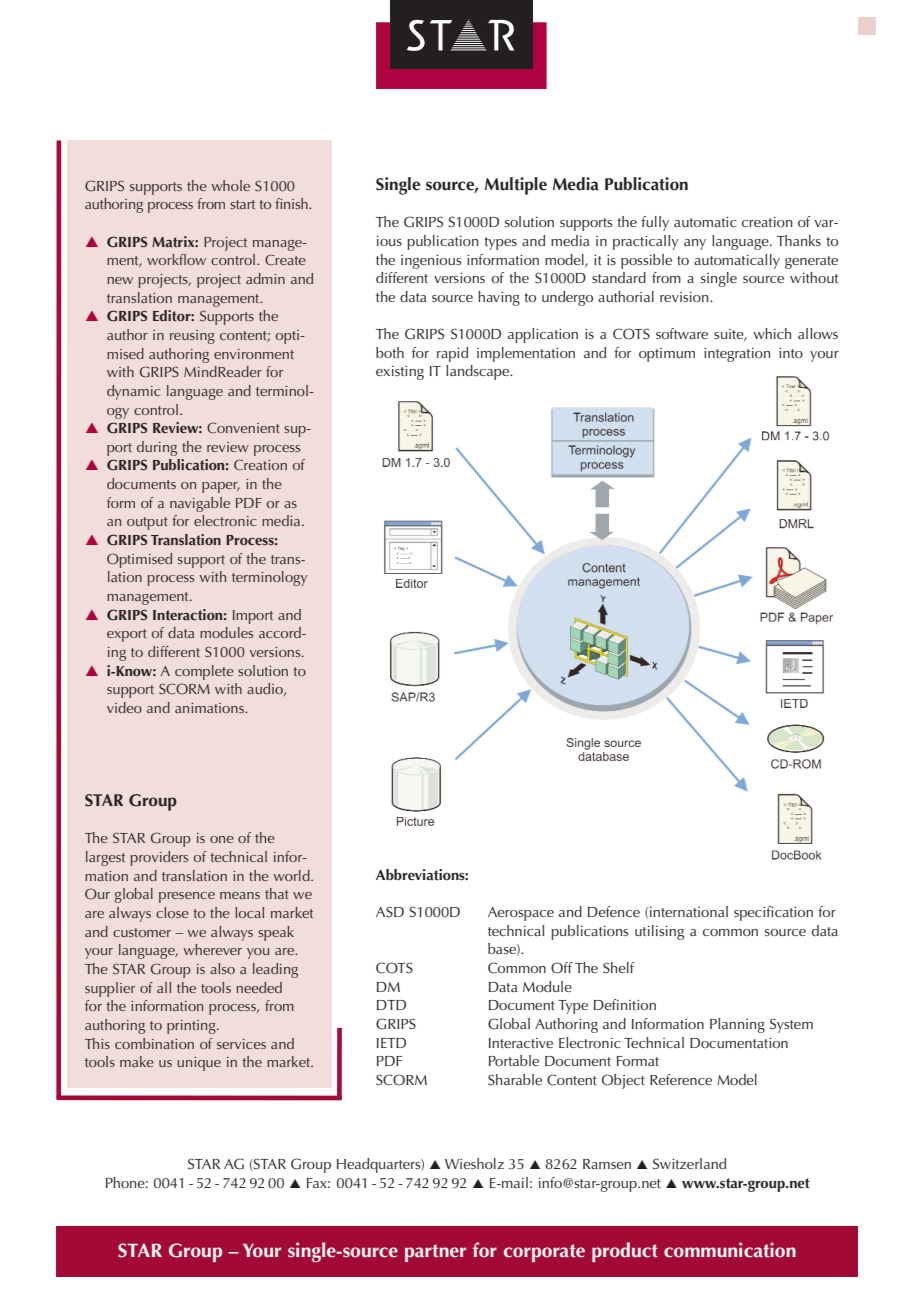 This image has width=924, height=1307. I want to click on whole, so click(230, 185).
